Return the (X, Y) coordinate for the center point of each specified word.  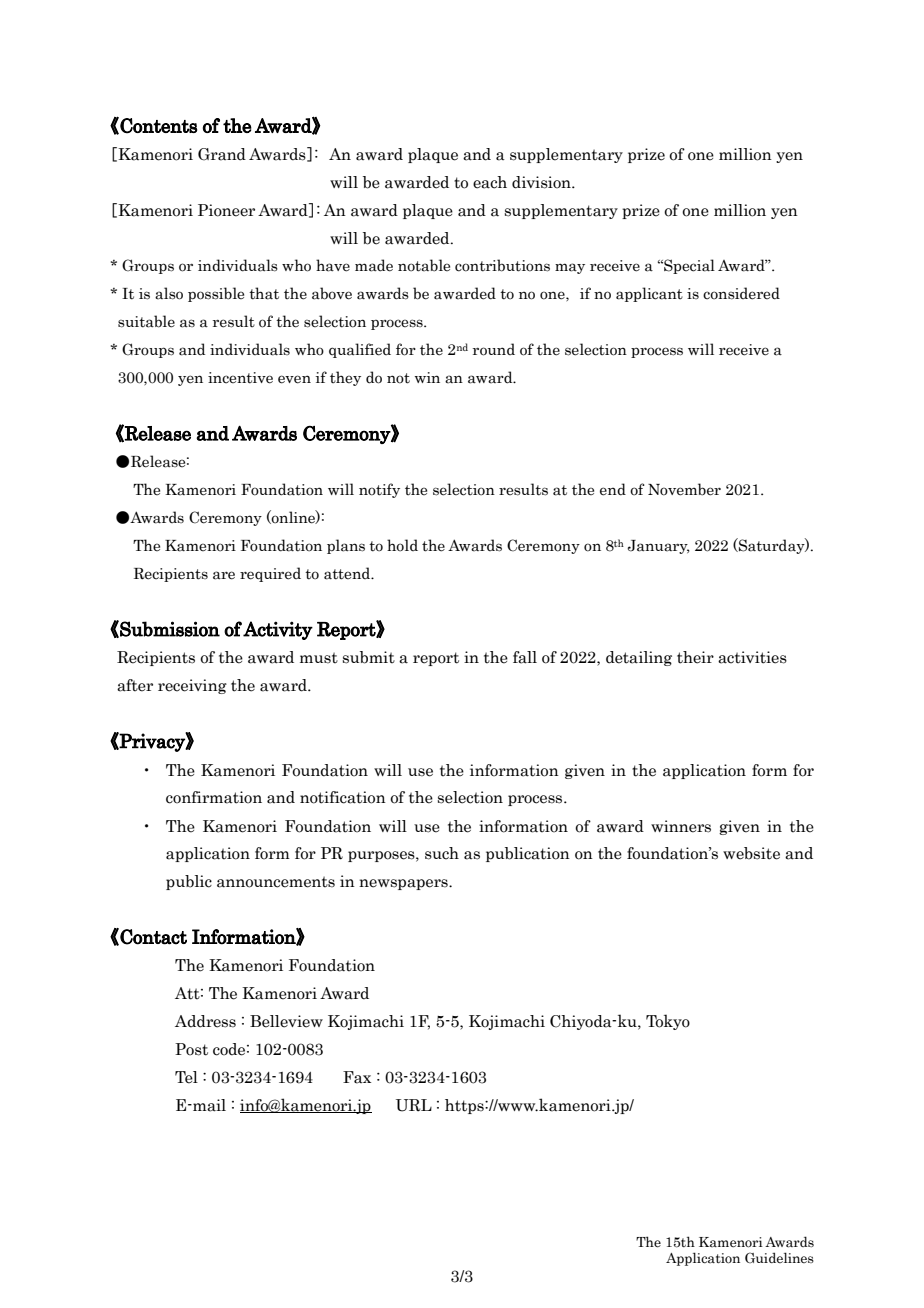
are (224, 575)
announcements (276, 882)
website (751, 853)
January (658, 547)
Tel (186, 1077)
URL (414, 1105)
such (442, 853)
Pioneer (226, 210)
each (490, 182)
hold (402, 545)
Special (688, 266)
